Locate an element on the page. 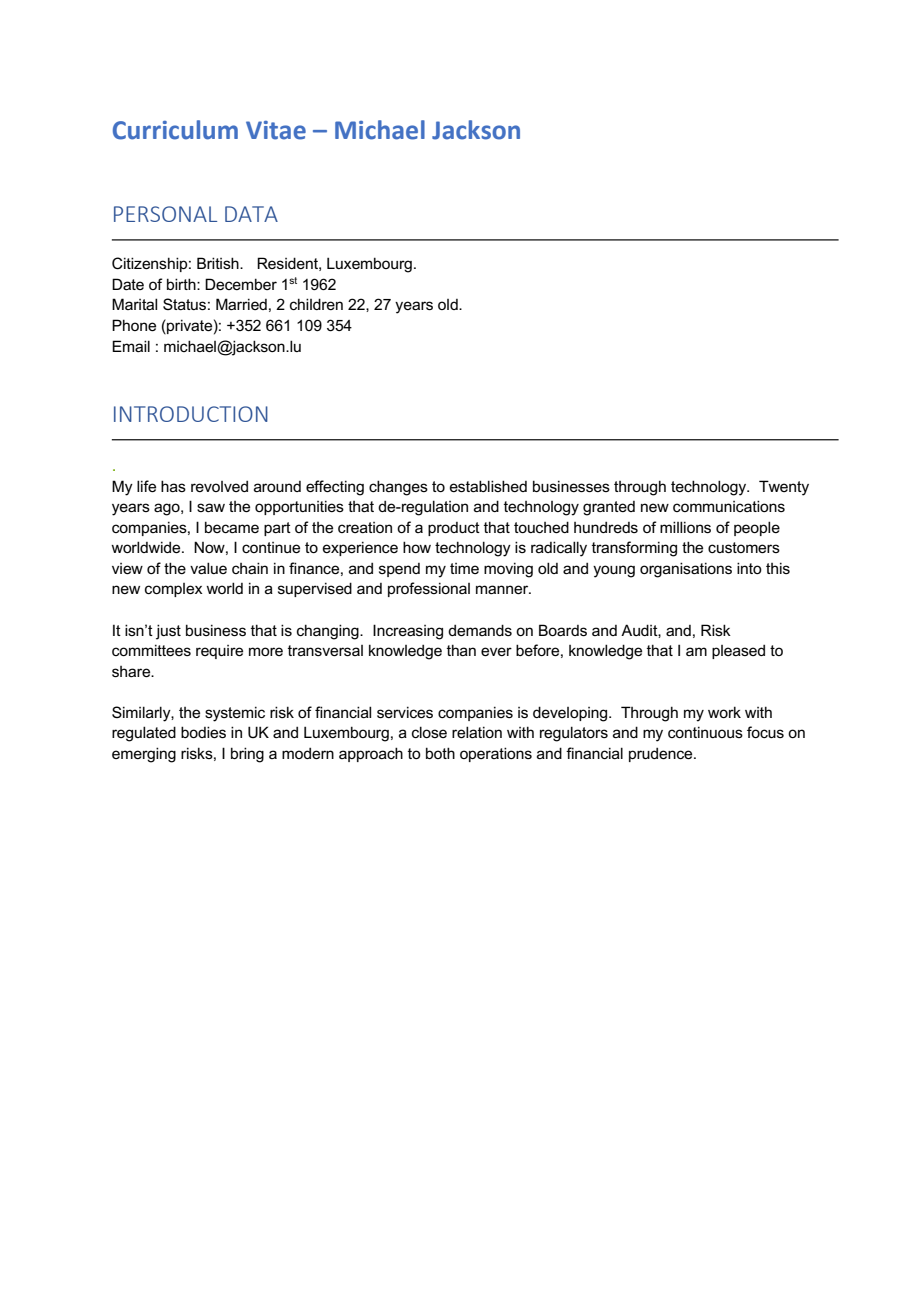  complex is located at coordinates (174, 590).
